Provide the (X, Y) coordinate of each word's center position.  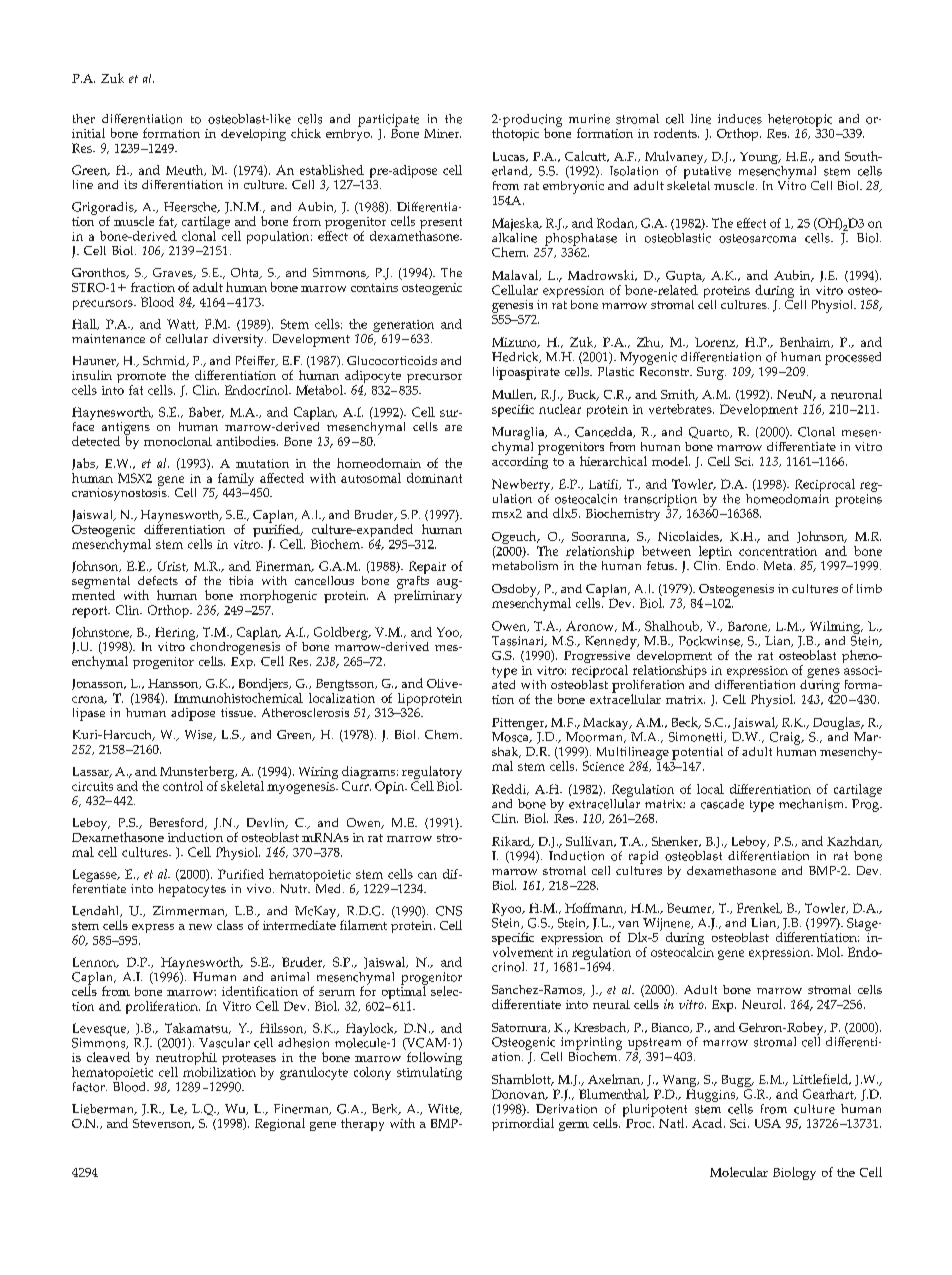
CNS (449, 911)
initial (88, 133)
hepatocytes (192, 890)
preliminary (428, 595)
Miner (442, 133)
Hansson (174, 684)
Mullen (514, 394)
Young (760, 158)
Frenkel (759, 908)
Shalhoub (673, 626)
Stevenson (163, 1124)
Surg (711, 373)
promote (141, 379)
